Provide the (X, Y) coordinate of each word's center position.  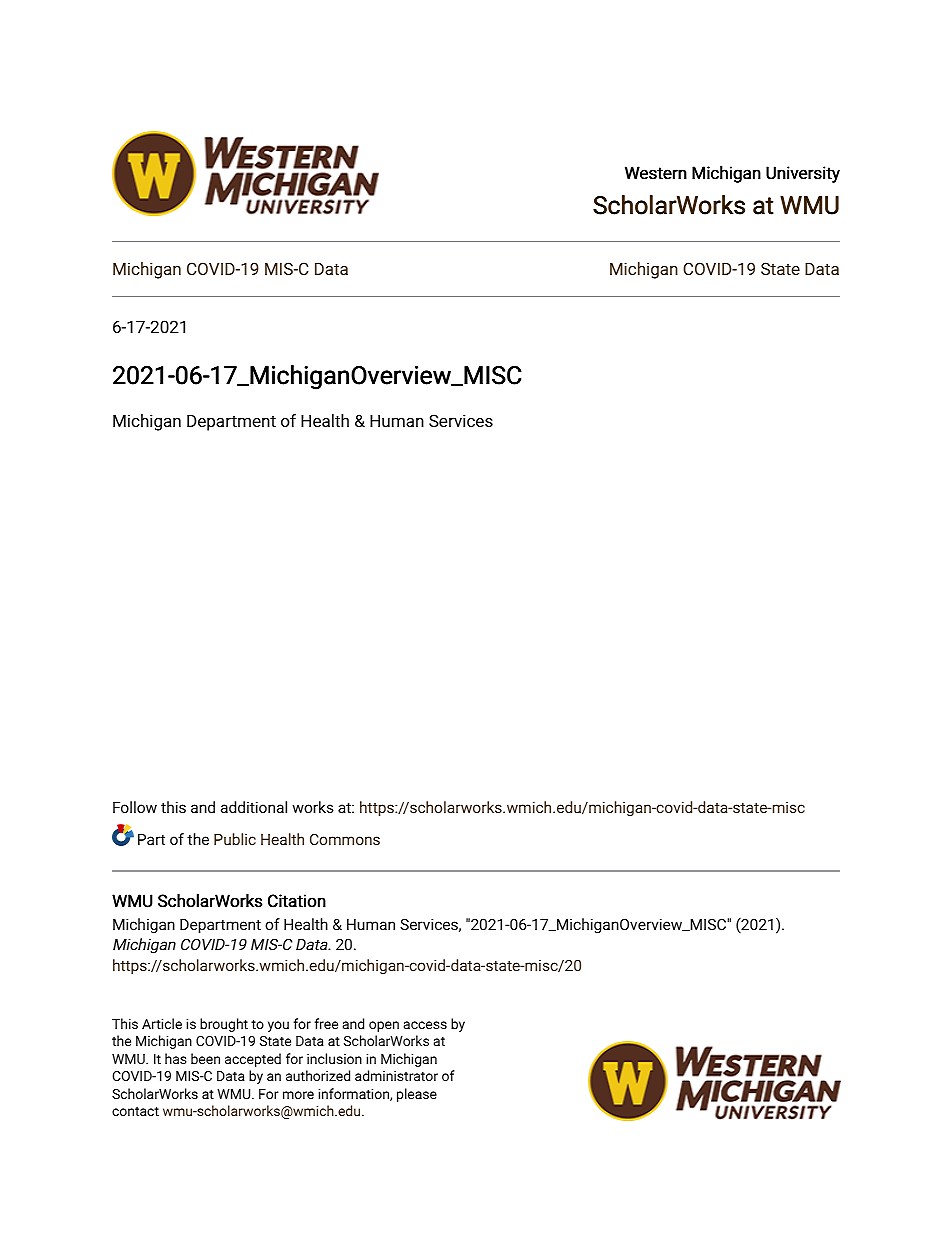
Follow (135, 807)
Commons (345, 839)
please (417, 1095)
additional (254, 807)
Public (235, 839)
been (205, 1058)
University (803, 174)
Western (656, 173)
